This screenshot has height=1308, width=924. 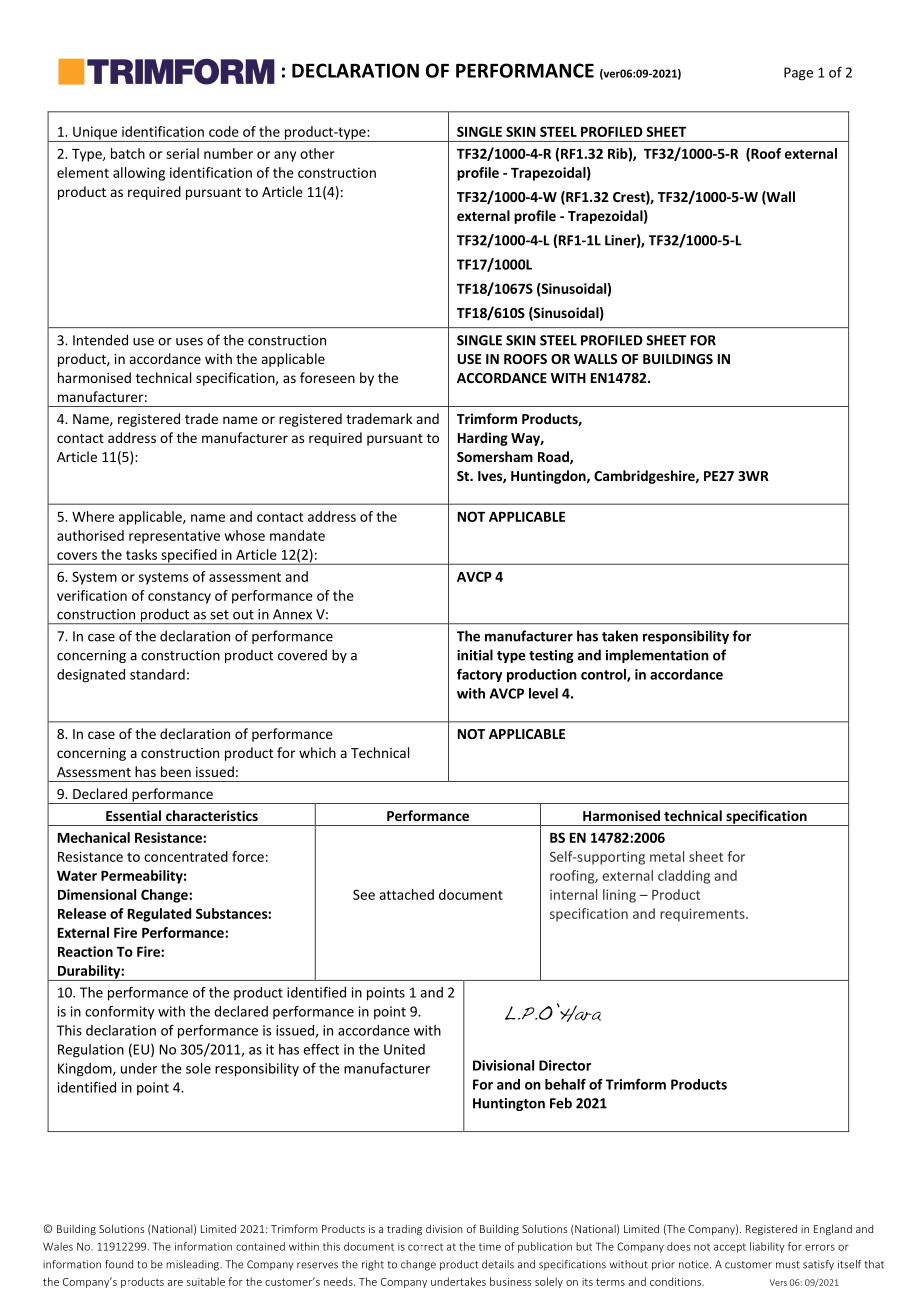 What do you see at coordinates (479, 675) in the screenshot?
I see `factory` at bounding box center [479, 675].
